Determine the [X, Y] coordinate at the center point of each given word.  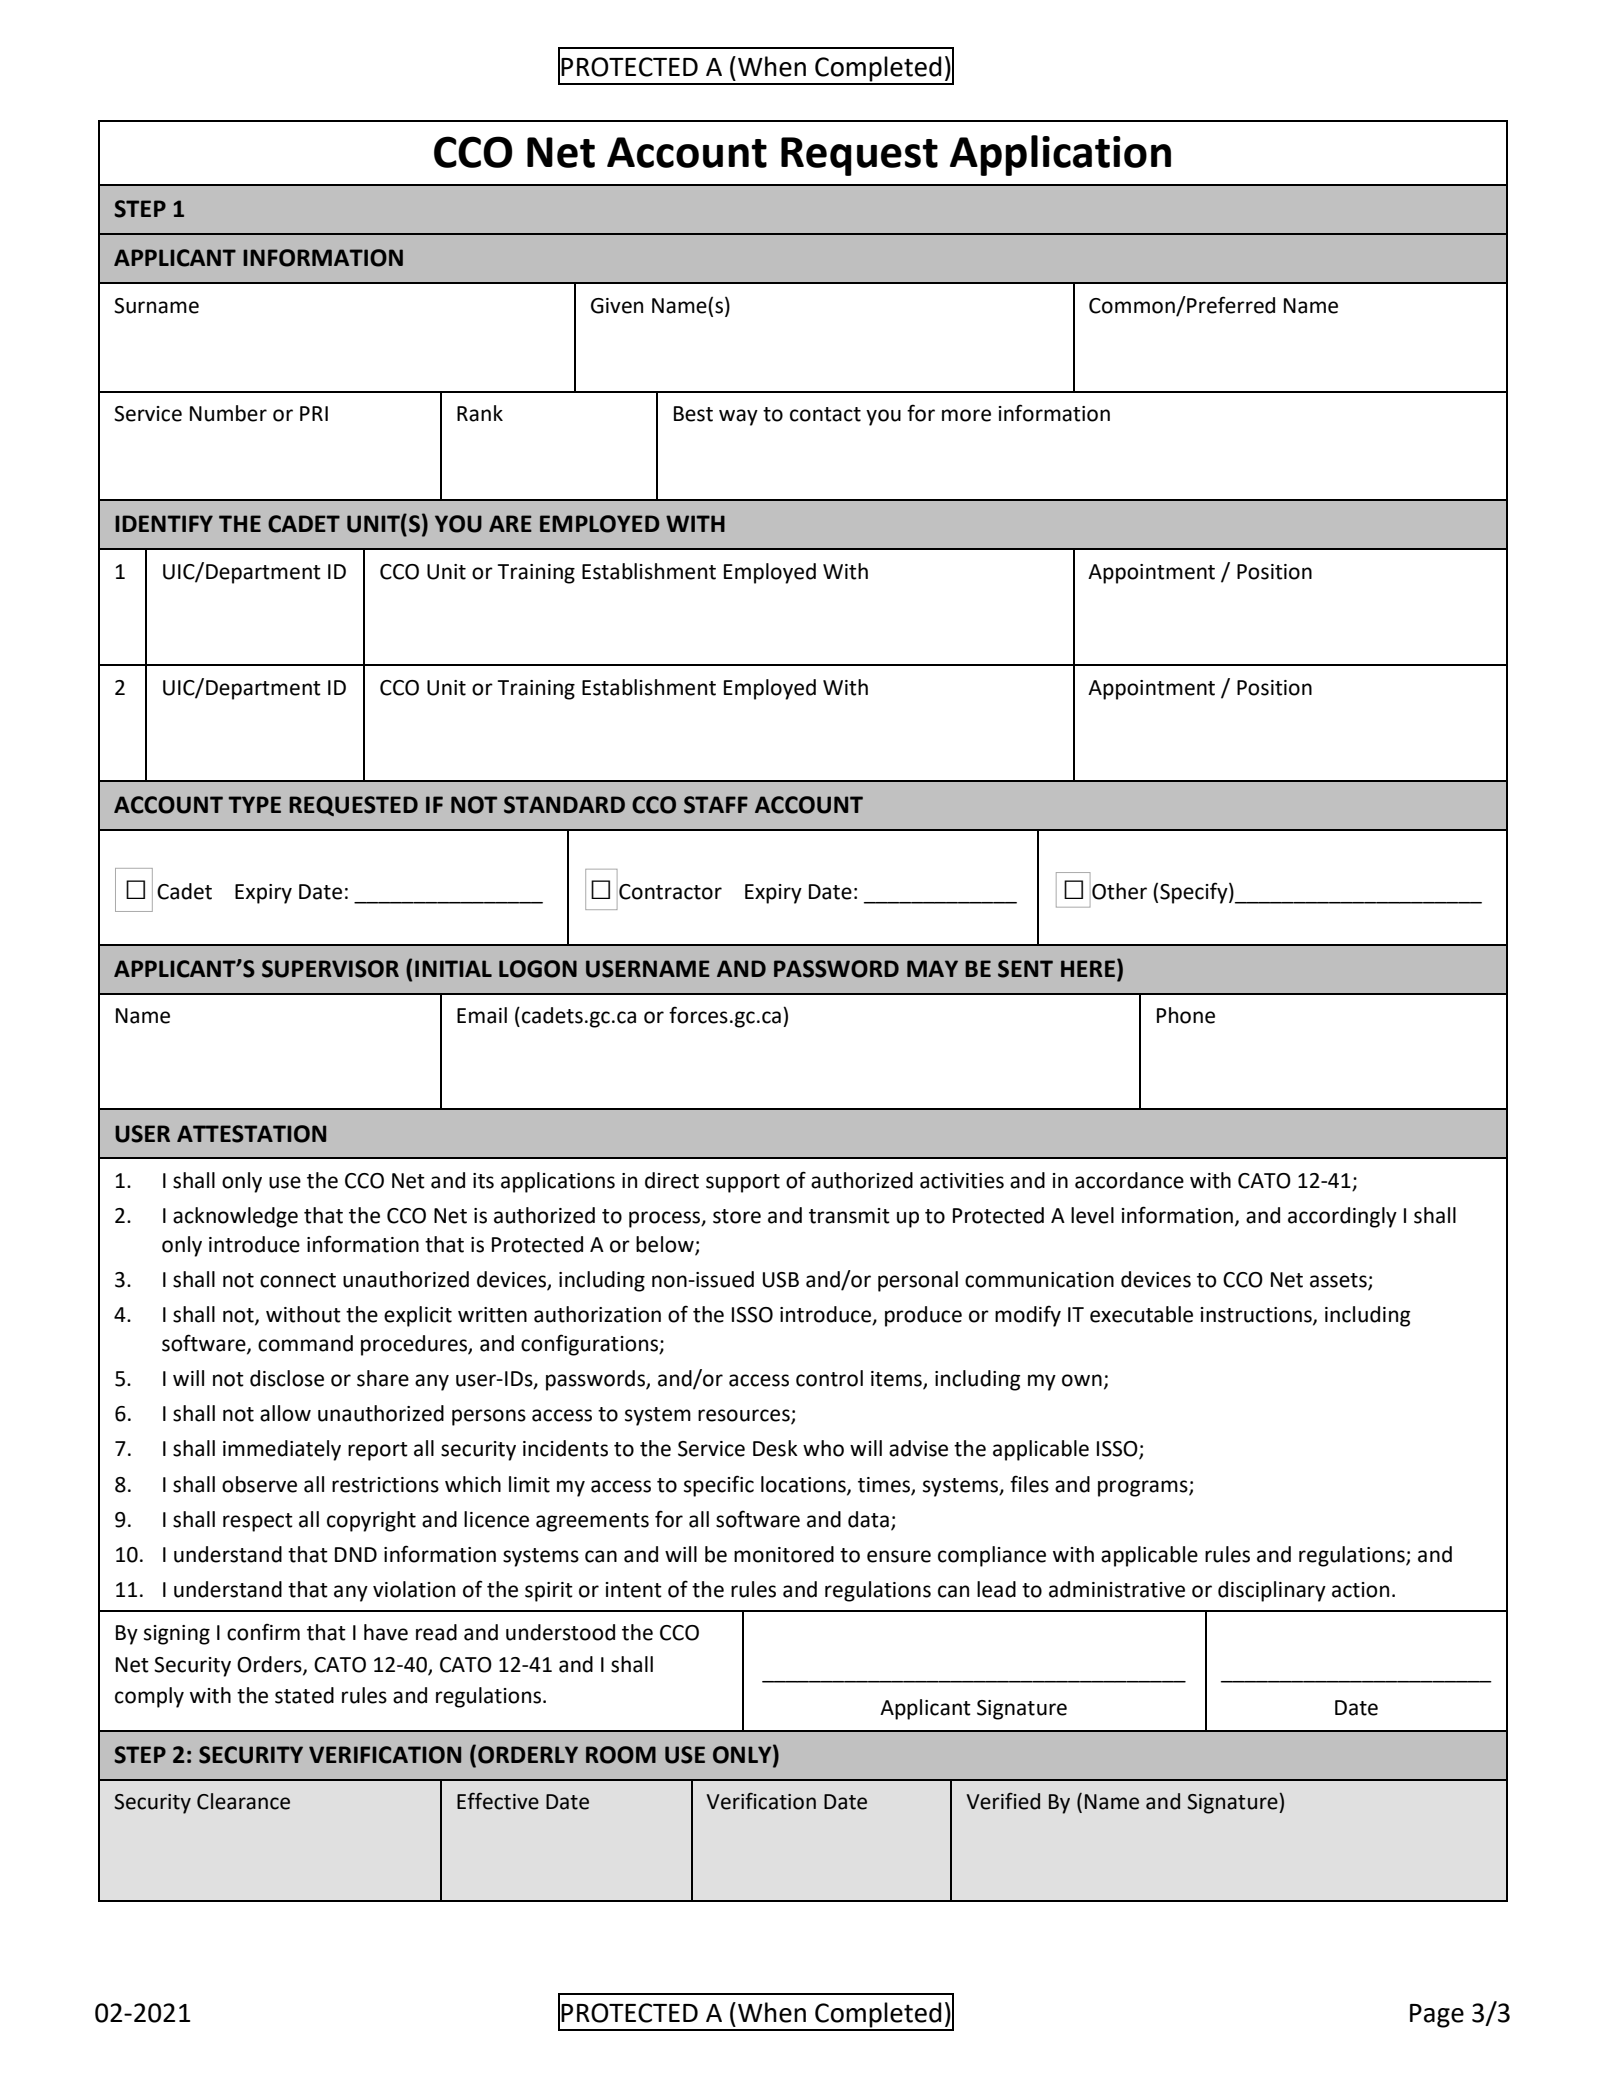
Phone [1186, 1015]
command [305, 1343]
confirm [263, 1632]
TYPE [254, 804]
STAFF [716, 805]
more [966, 415]
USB [781, 1280]
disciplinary [1272, 1591]
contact [825, 414]
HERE [1088, 968]
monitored [784, 1554]
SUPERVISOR [330, 969]
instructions [1257, 1316]
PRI [314, 413]
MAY [932, 968]
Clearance [243, 1801]
